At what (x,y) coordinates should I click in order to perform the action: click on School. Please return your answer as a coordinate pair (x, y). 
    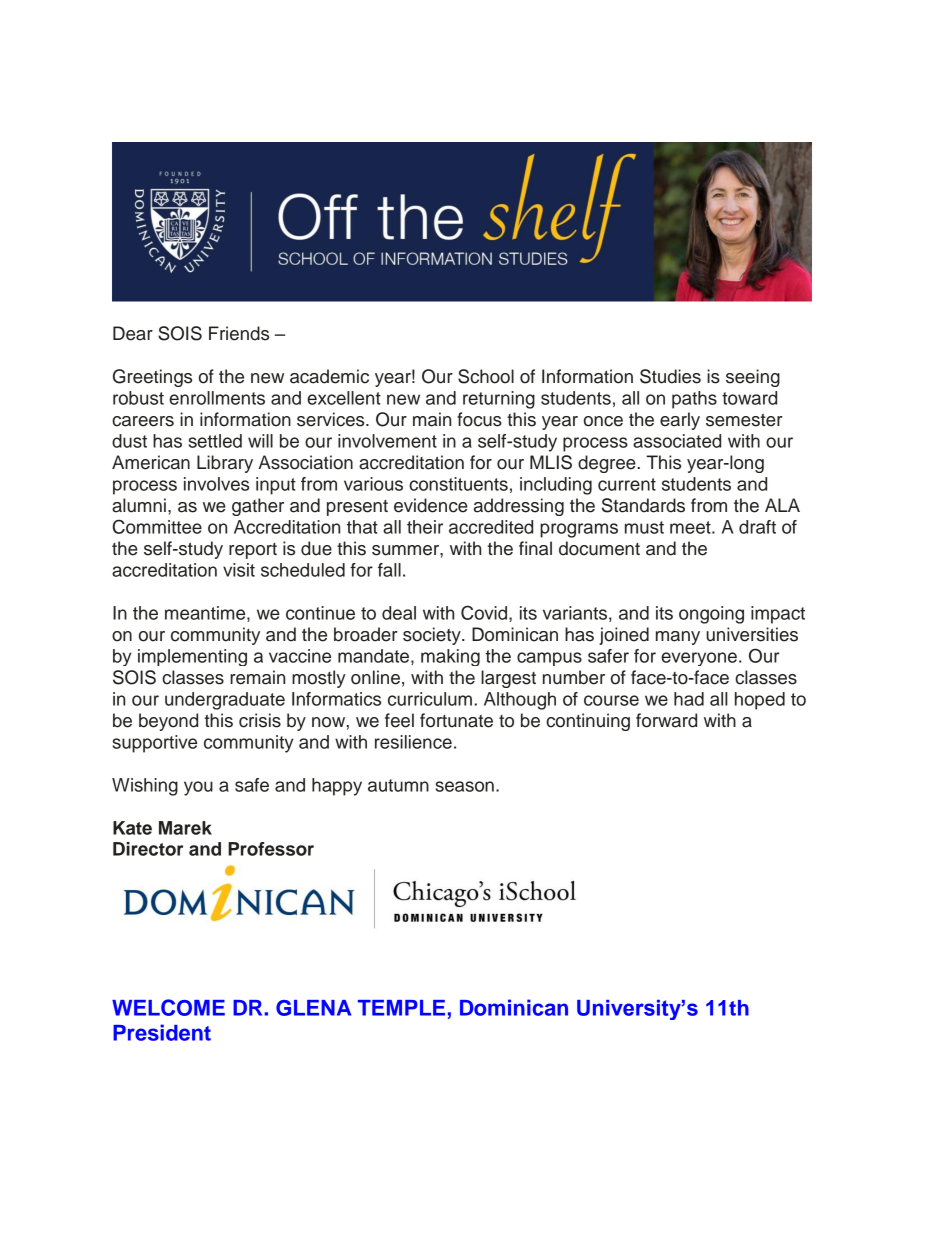
    Looking at the image, I should click on (486, 376).
